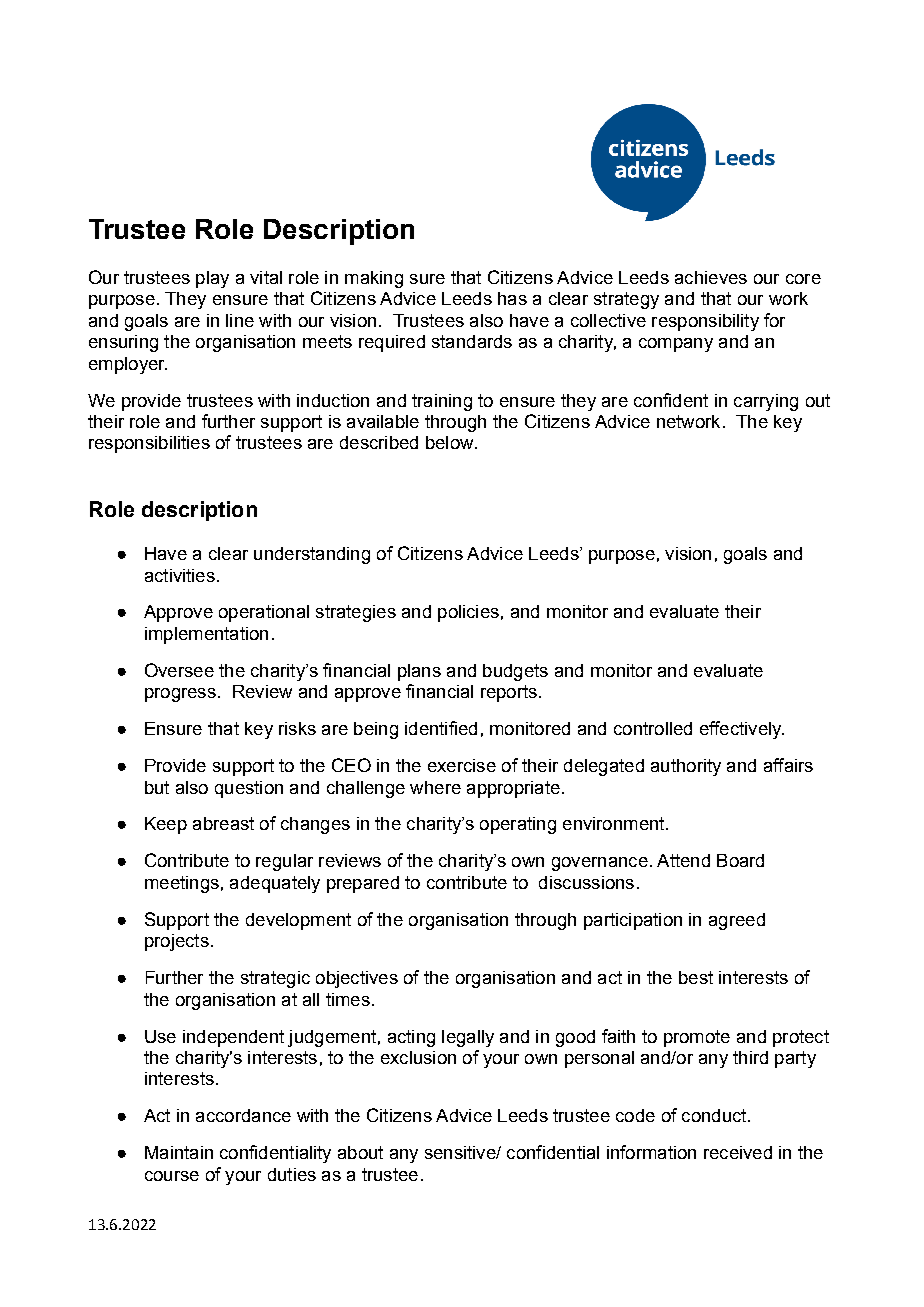 The height and width of the image is (1307, 924). What do you see at coordinates (696, 977) in the image?
I see `best` at bounding box center [696, 977].
